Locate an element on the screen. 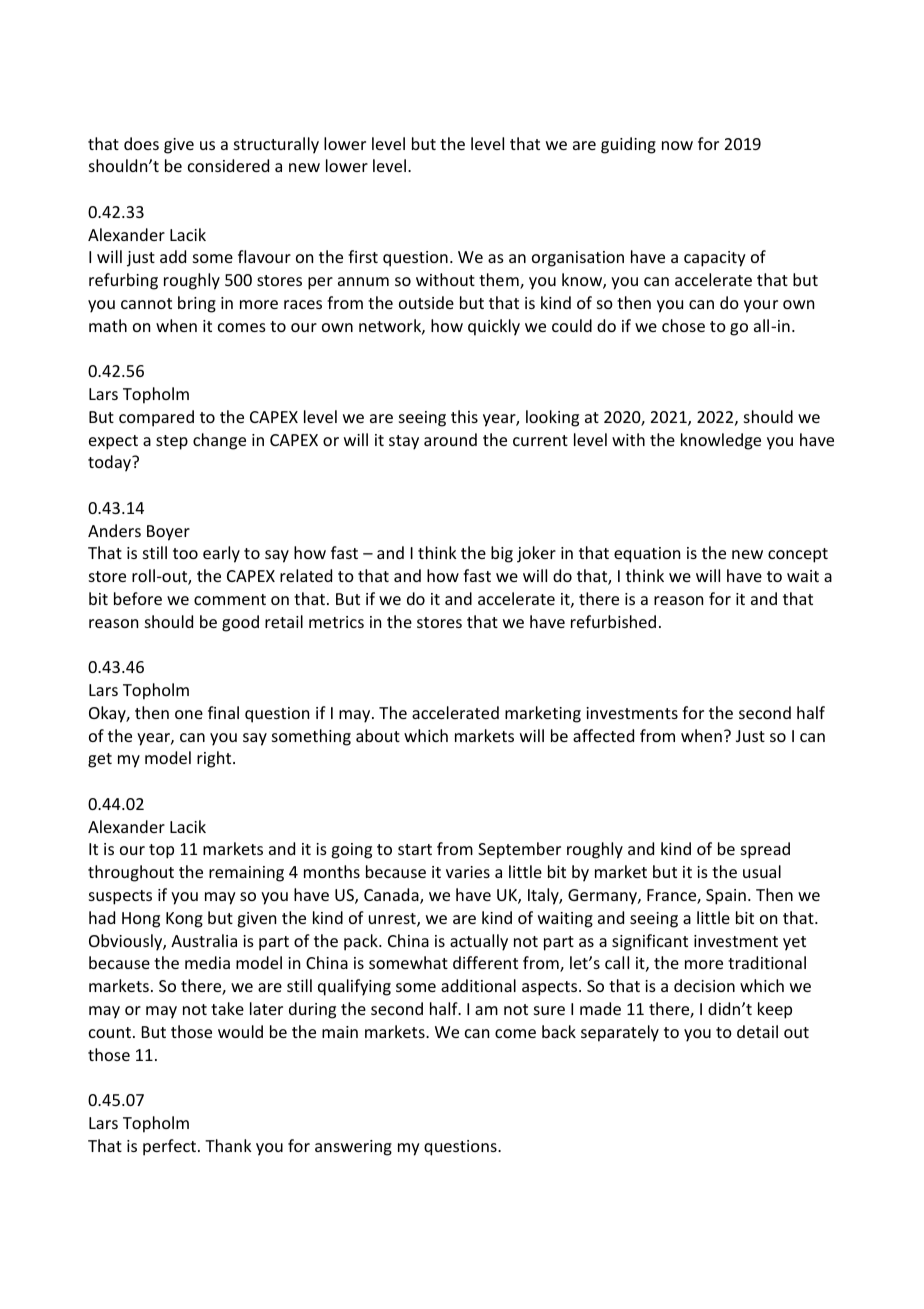  considered is located at coordinates (228, 165).
